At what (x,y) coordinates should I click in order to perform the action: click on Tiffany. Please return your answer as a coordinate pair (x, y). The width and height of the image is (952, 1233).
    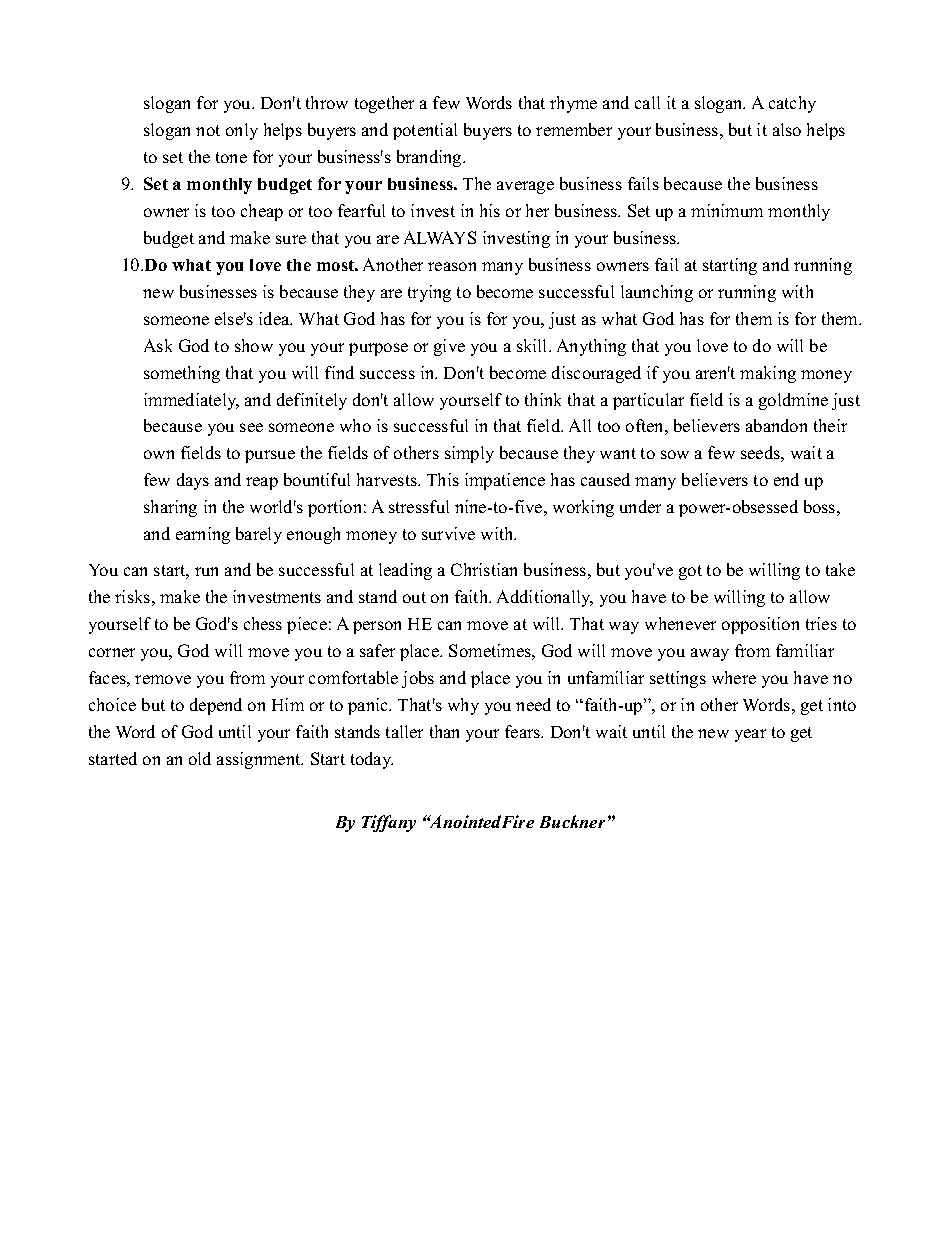
    Looking at the image, I should click on (389, 823).
